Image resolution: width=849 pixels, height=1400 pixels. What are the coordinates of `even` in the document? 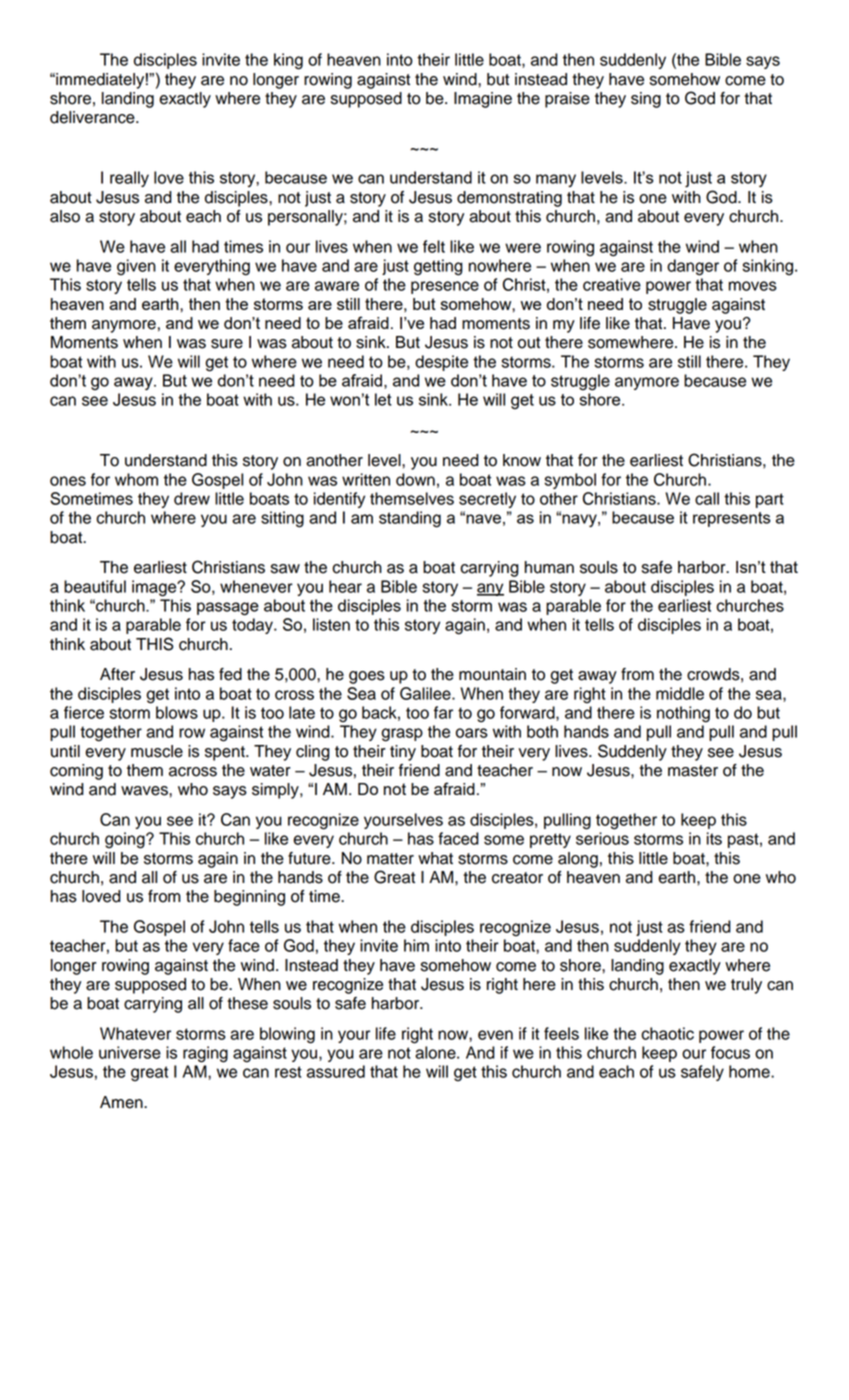 It's located at (495, 1035).
